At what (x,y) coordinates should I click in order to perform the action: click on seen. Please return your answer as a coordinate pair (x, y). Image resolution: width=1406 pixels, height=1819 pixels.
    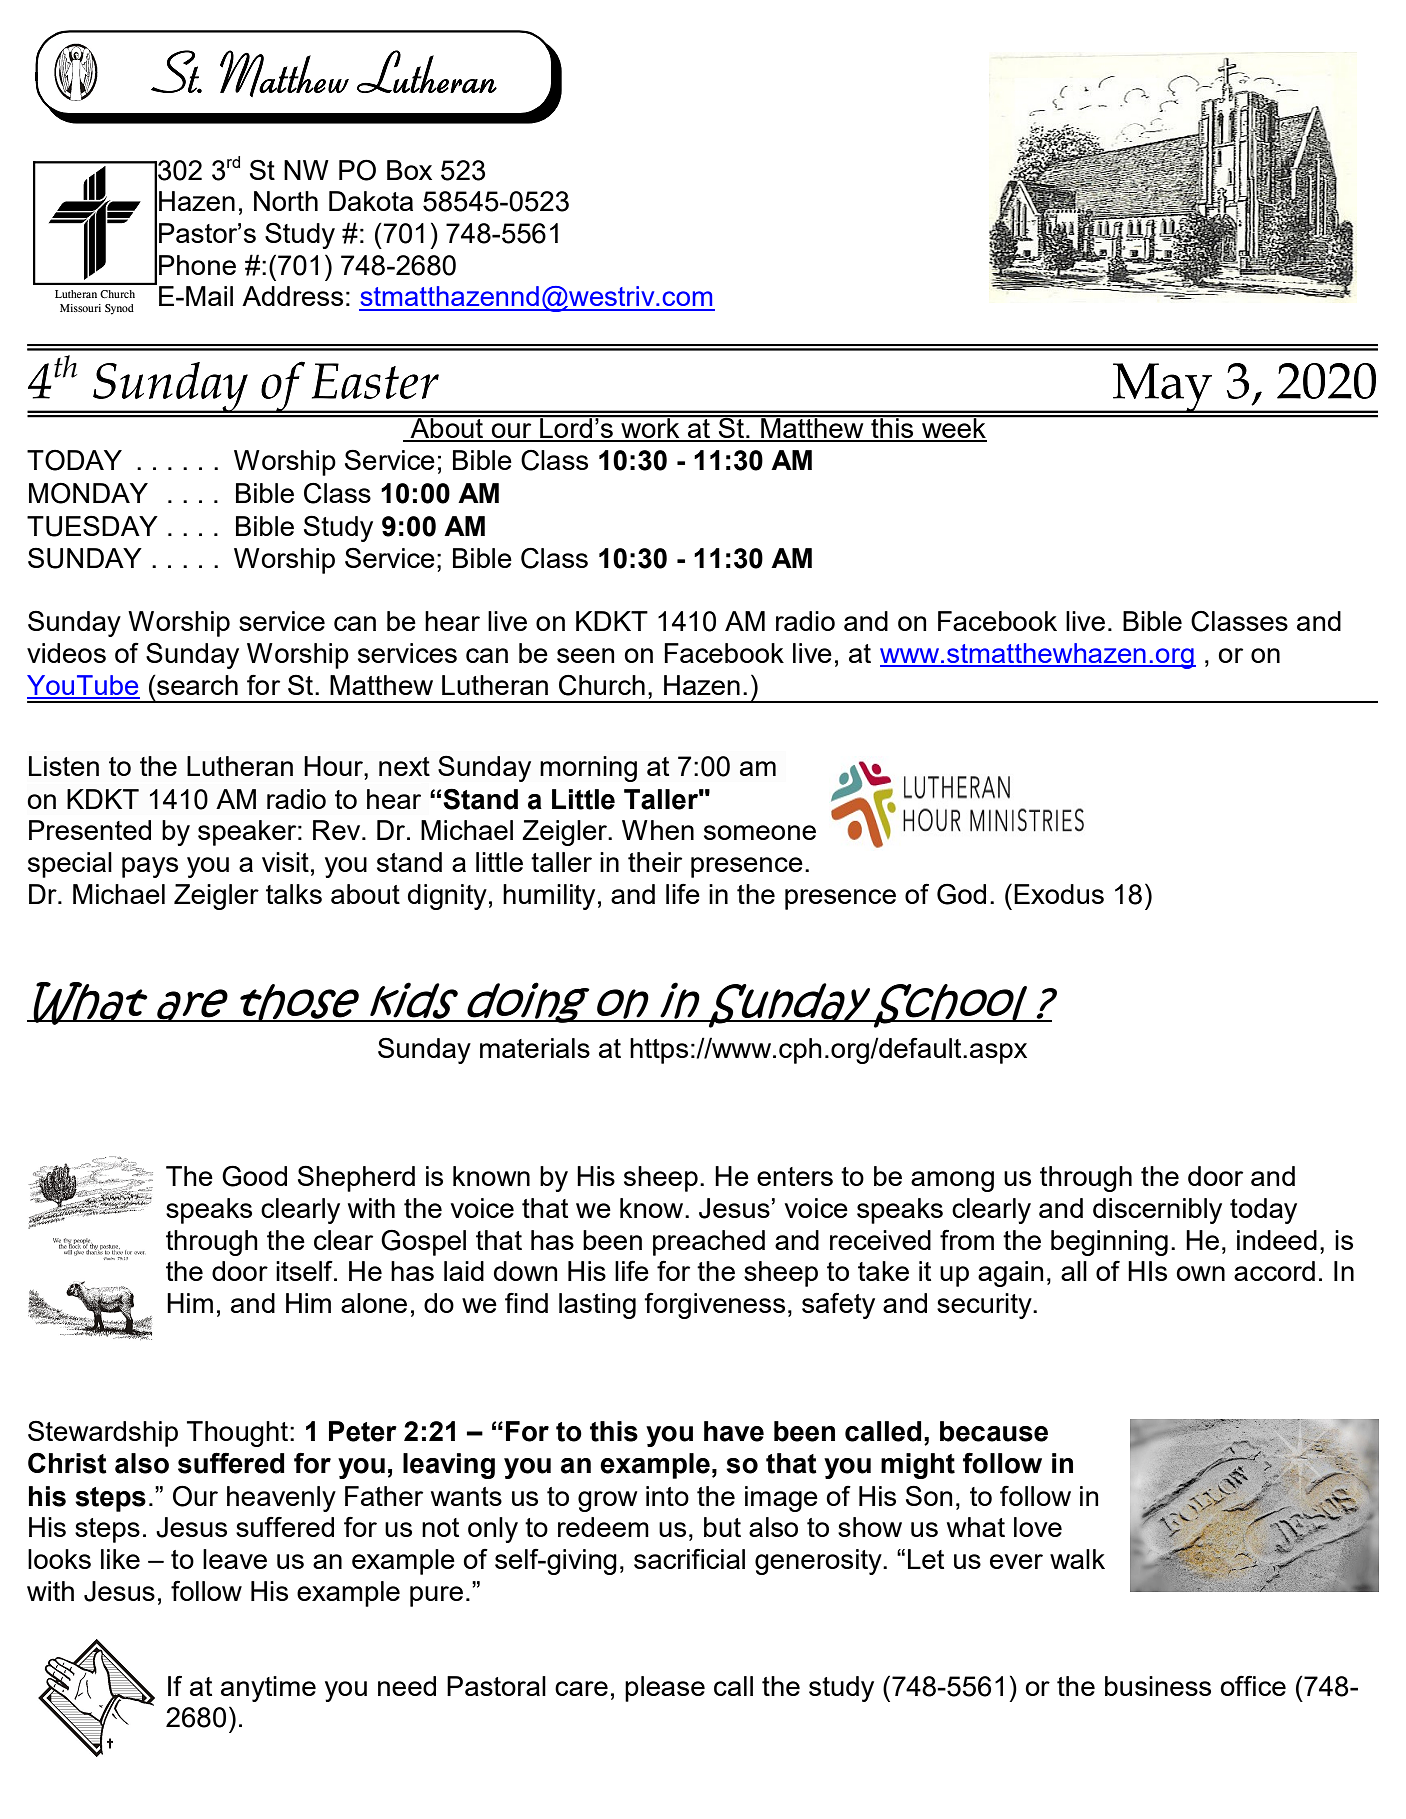
    Looking at the image, I should click on (586, 655).
